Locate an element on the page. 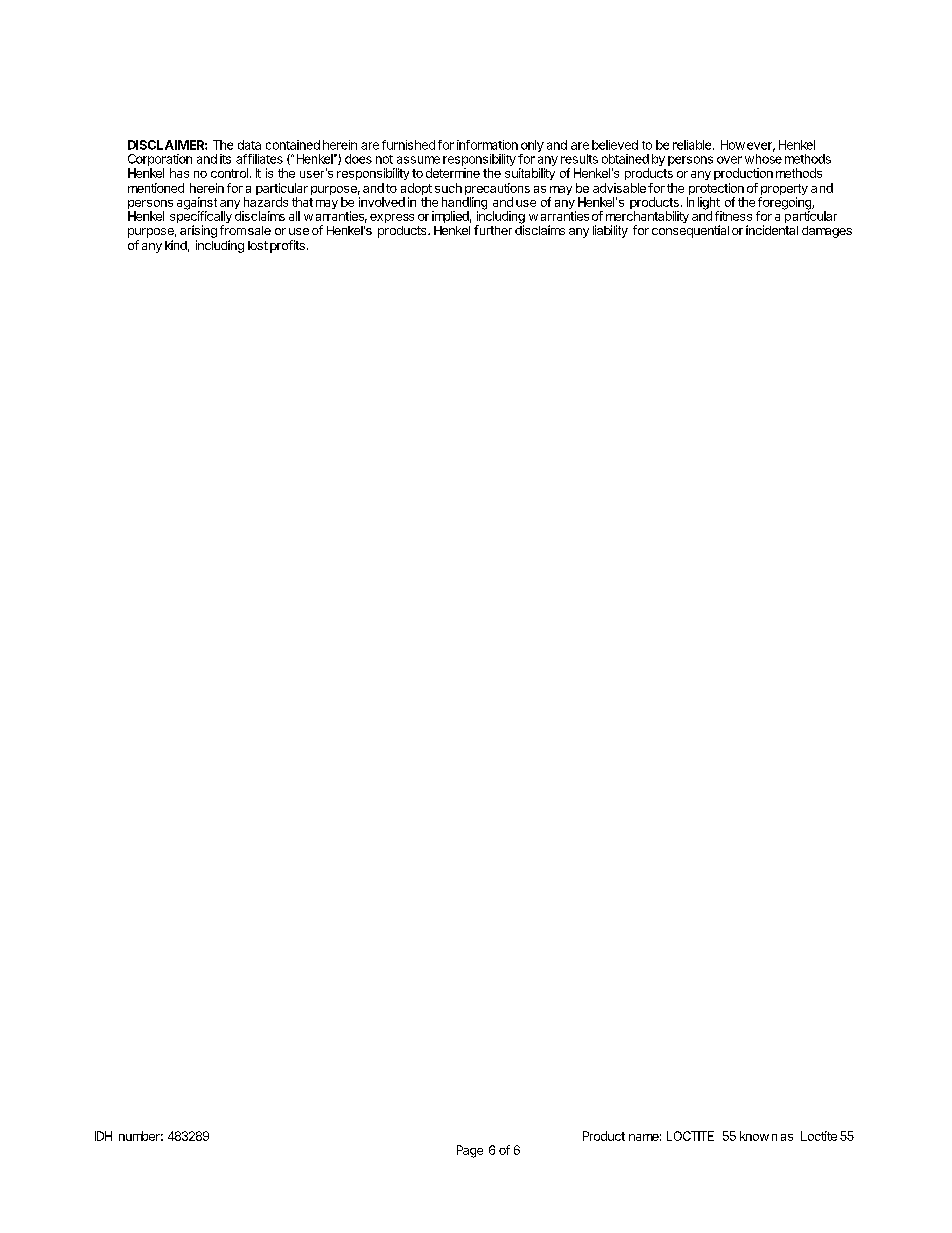 The width and height of the document is (952, 1233). Page is located at coordinates (470, 1151).
